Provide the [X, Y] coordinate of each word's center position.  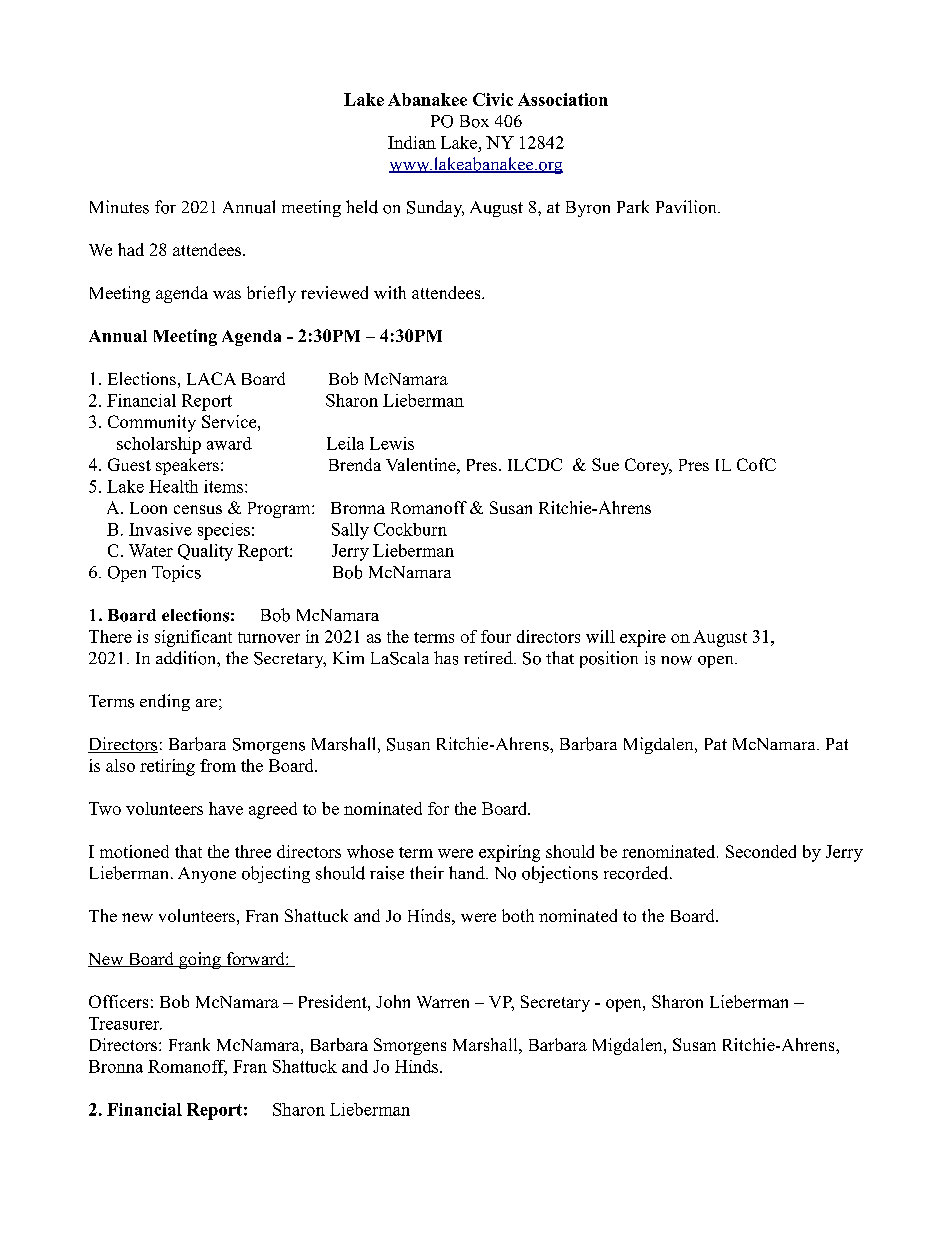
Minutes [119, 207]
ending [165, 702]
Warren [443, 1002]
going [200, 960]
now [676, 660]
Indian [412, 142]
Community [152, 423]
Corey [648, 466]
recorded [637, 873]
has [446, 658]
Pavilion [687, 207]
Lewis [392, 443]
